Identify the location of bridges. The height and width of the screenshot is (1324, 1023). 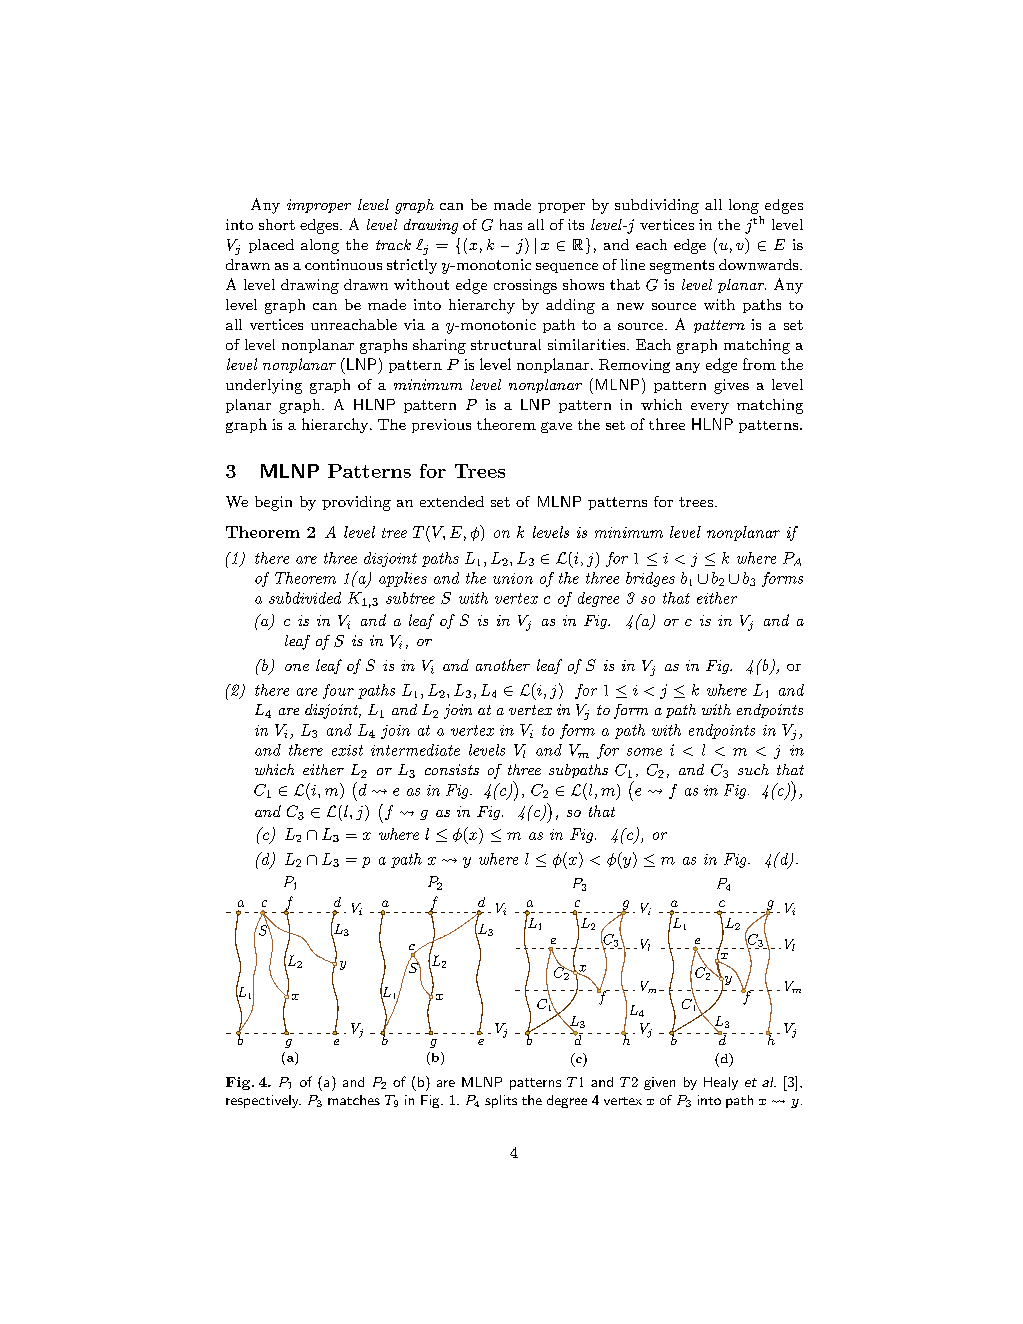
(650, 579).
